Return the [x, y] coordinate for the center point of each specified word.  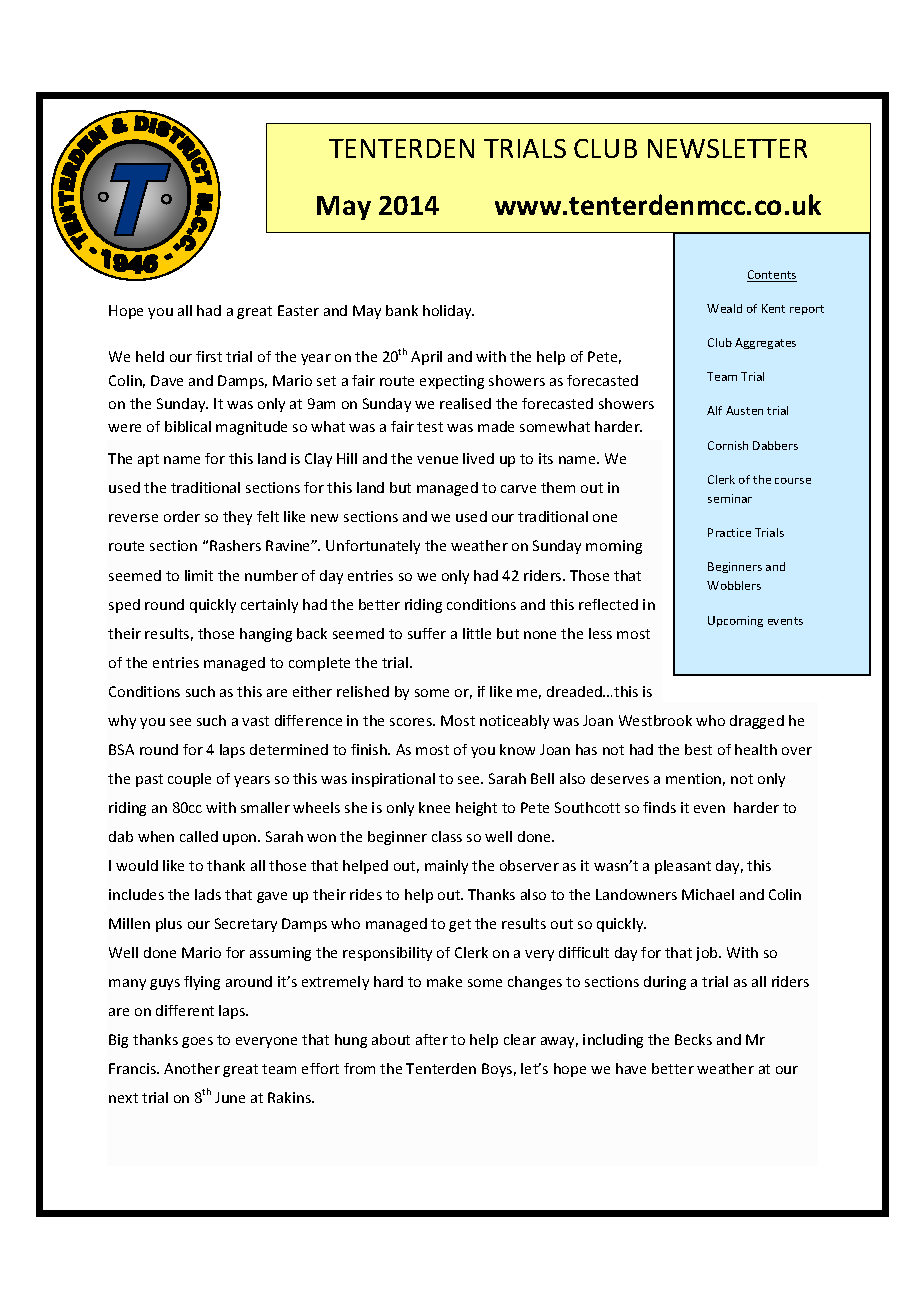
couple [189, 780]
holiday [448, 312]
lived [478, 458]
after [432, 1039]
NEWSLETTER [727, 148]
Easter [298, 310]
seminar [730, 498]
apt [148, 460]
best [698, 749]
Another [192, 1068]
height [476, 809]
